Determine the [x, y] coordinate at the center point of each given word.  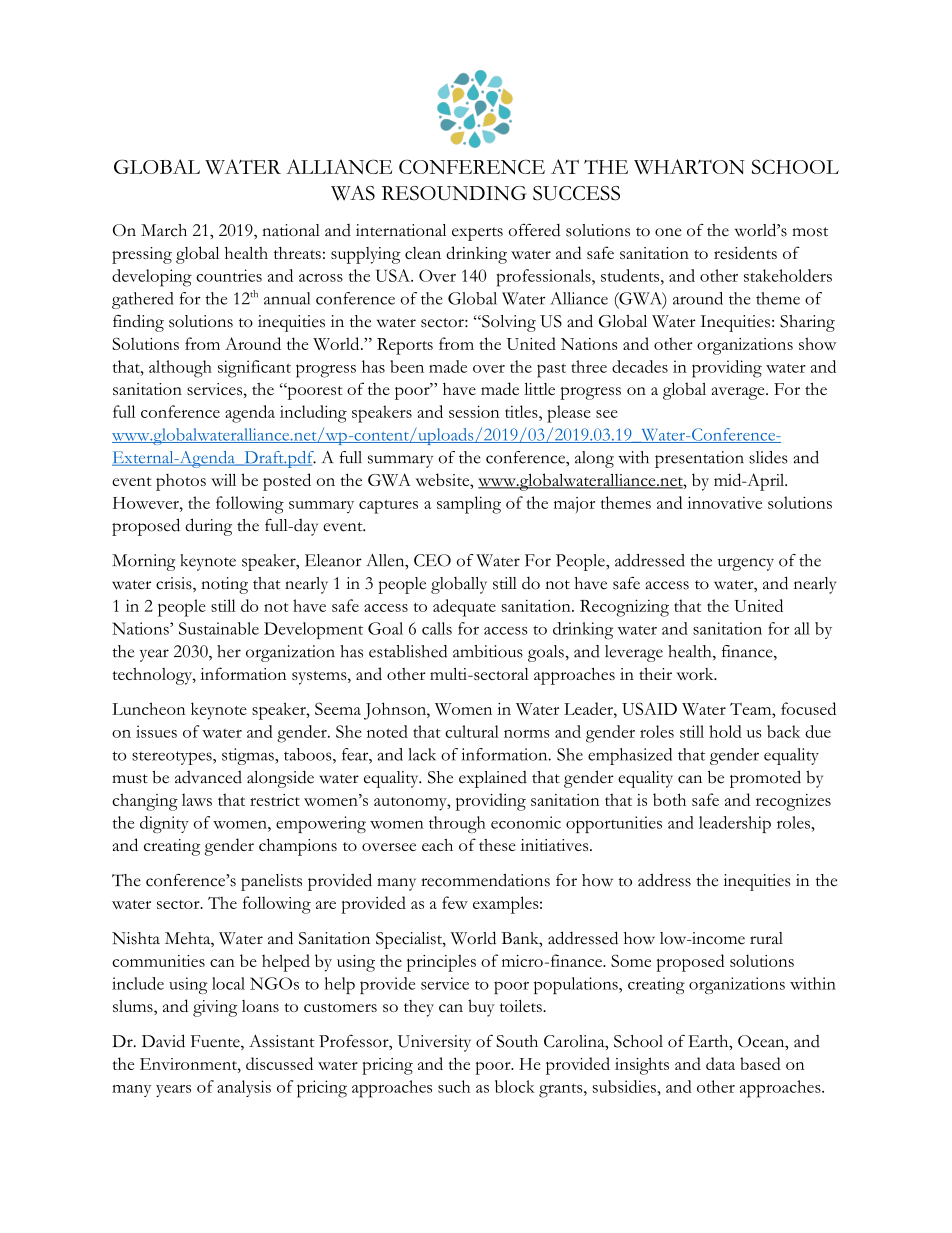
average [739, 393]
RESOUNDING [454, 193]
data [720, 1063]
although [180, 369]
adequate [464, 608]
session [474, 411]
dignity [164, 824]
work [696, 674]
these [497, 845]
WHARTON [689, 166]
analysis [244, 1088]
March [164, 230]
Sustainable [219, 628]
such [454, 1086]
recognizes [793, 802]
